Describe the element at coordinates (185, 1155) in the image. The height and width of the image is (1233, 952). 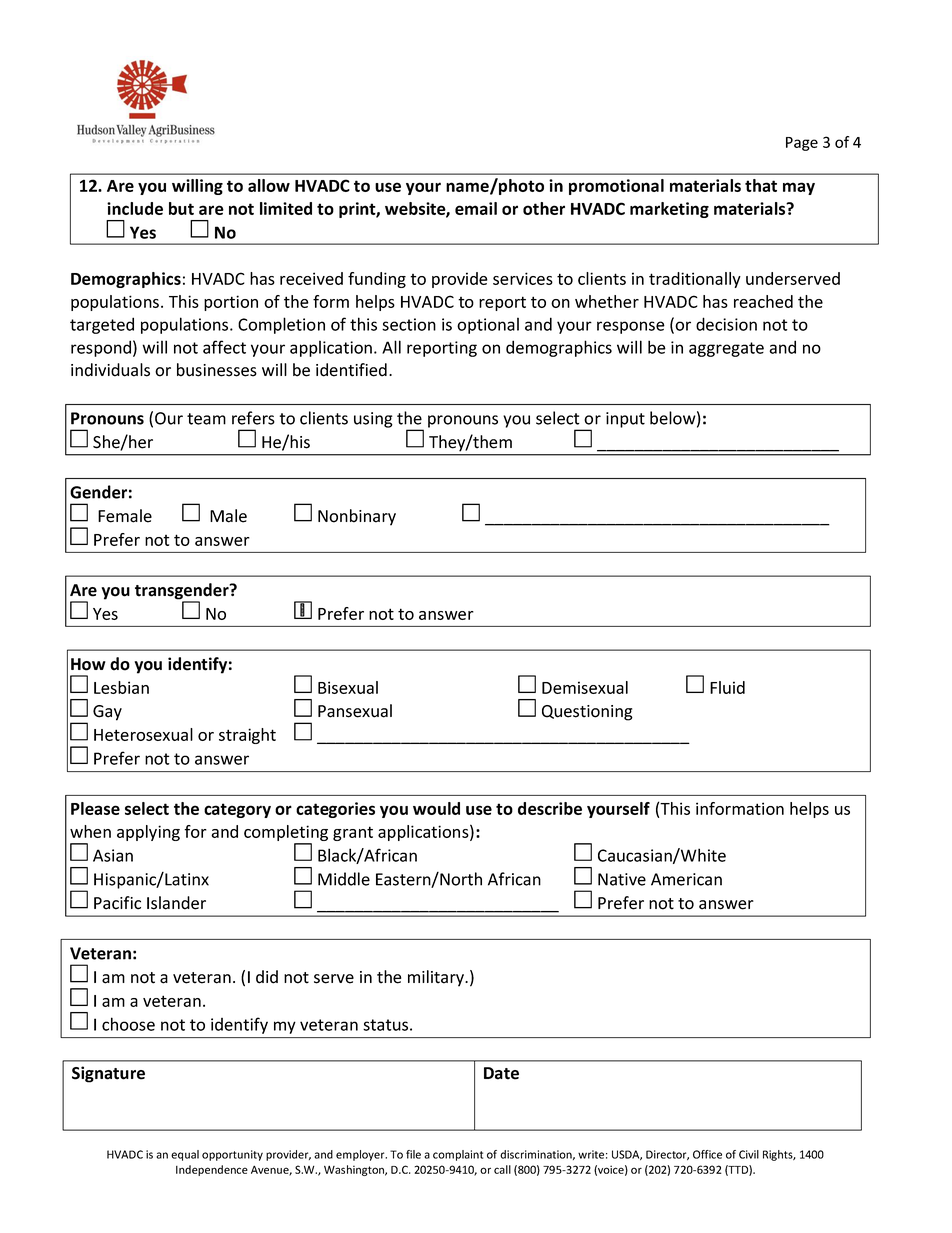
I see `equal` at that location.
